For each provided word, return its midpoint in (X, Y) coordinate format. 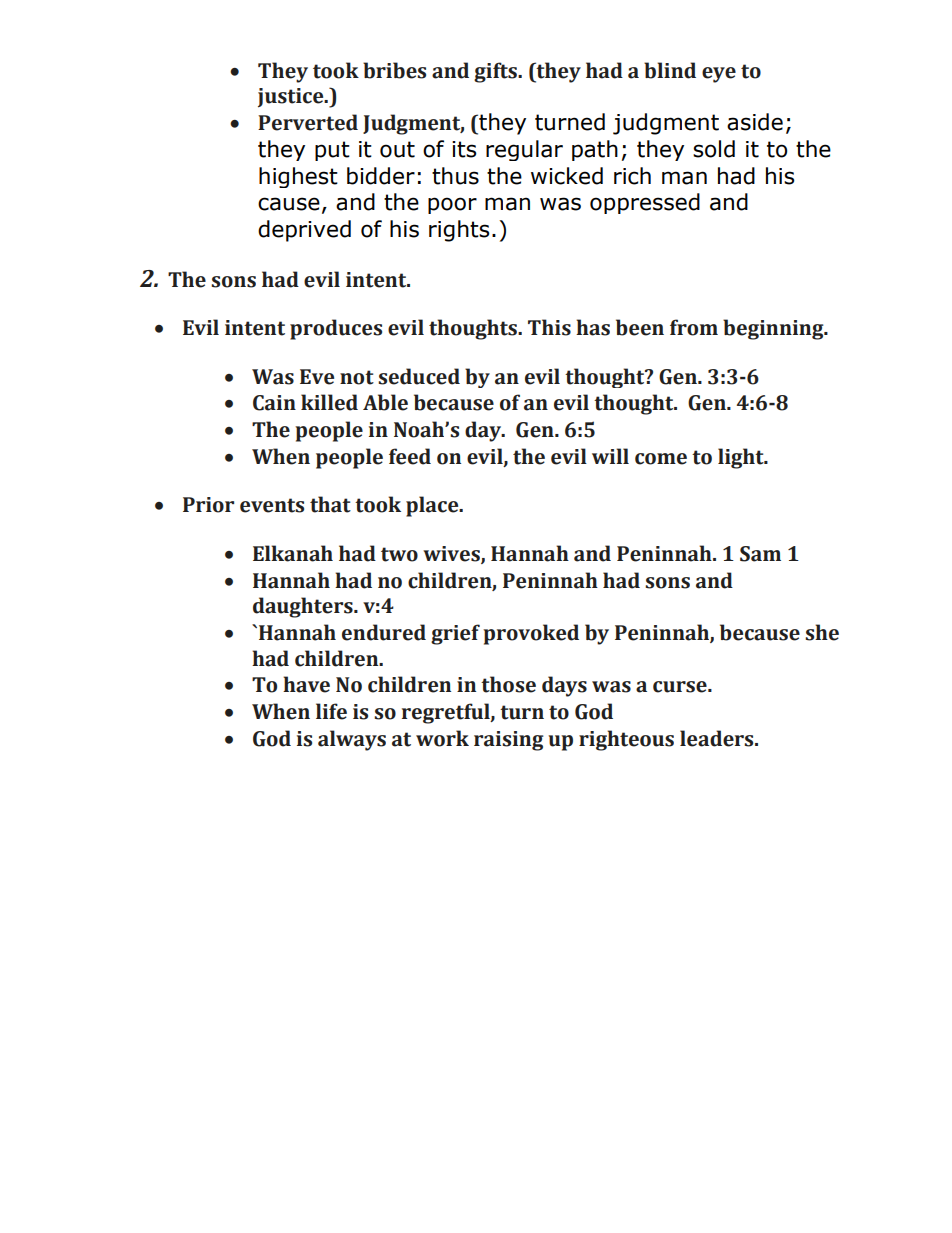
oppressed (645, 203)
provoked (531, 634)
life (331, 711)
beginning (774, 329)
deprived (304, 231)
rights (459, 231)
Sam (760, 554)
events (272, 505)
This (549, 327)
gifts (496, 72)
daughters (304, 607)
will (610, 456)
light (742, 458)
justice (292, 98)
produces (336, 329)
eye (719, 75)
